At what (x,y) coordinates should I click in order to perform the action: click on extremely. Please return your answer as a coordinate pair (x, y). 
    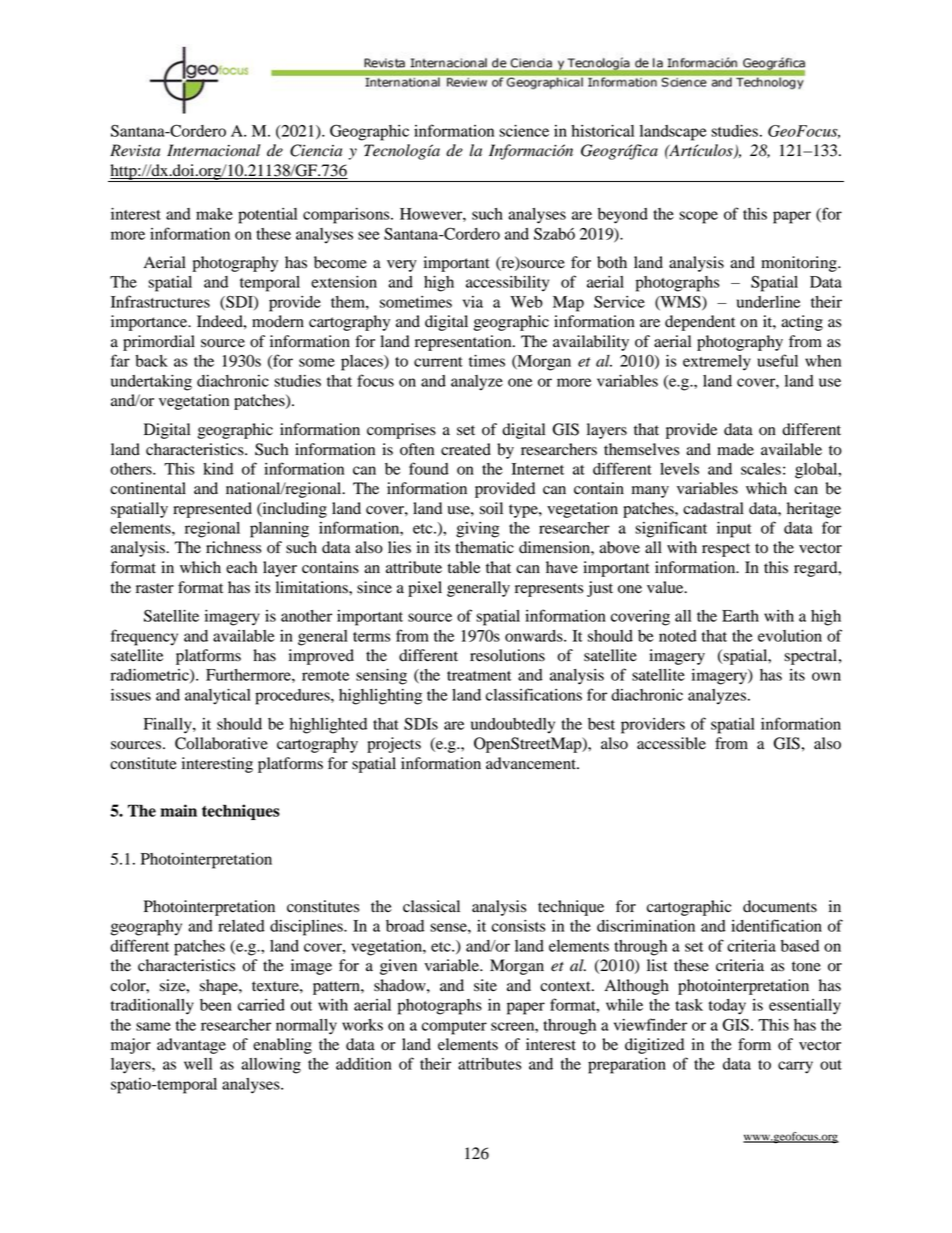
    Looking at the image, I should click on (717, 363).
